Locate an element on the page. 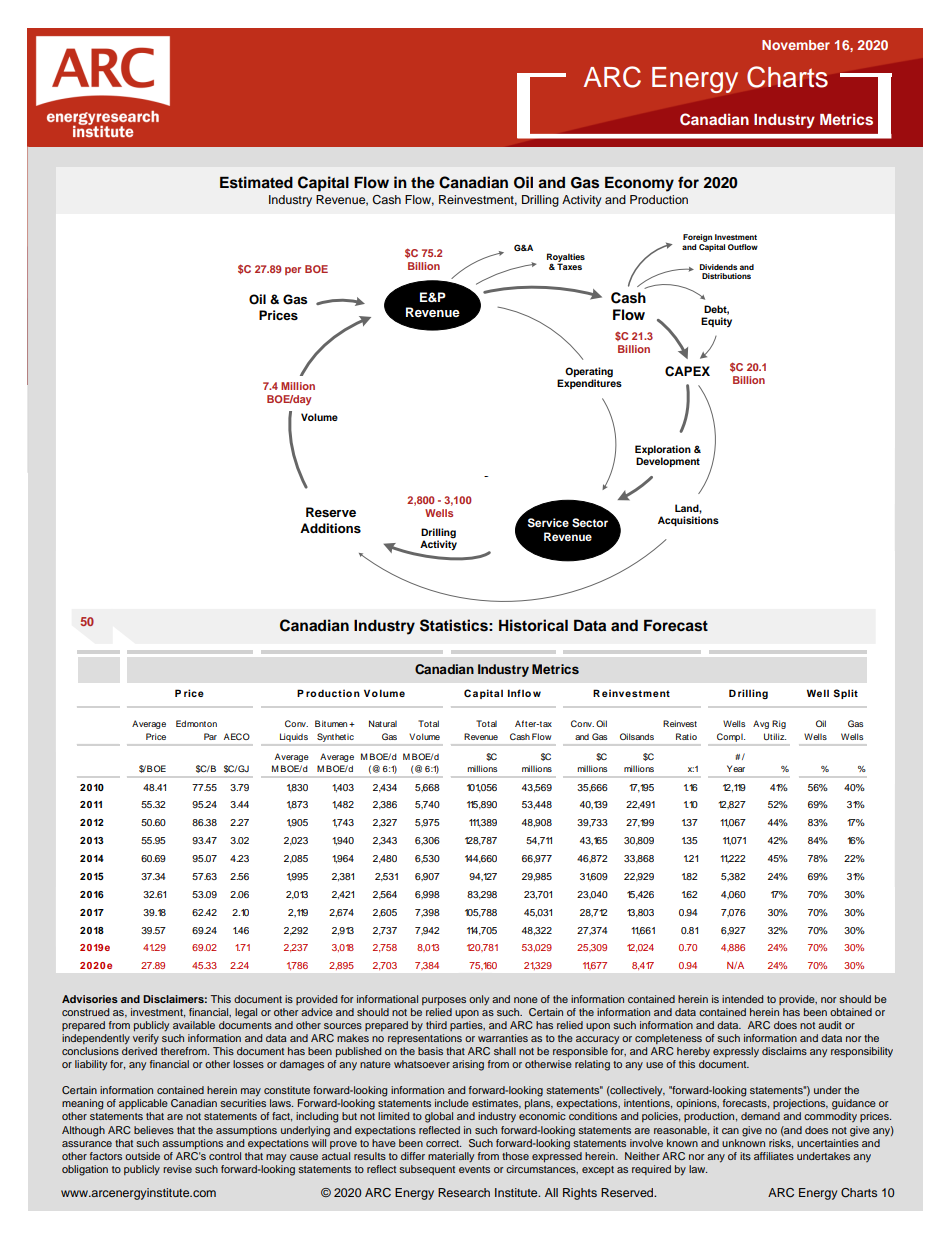 The width and height of the document is (952, 1233). Additions is located at coordinates (330, 528).
